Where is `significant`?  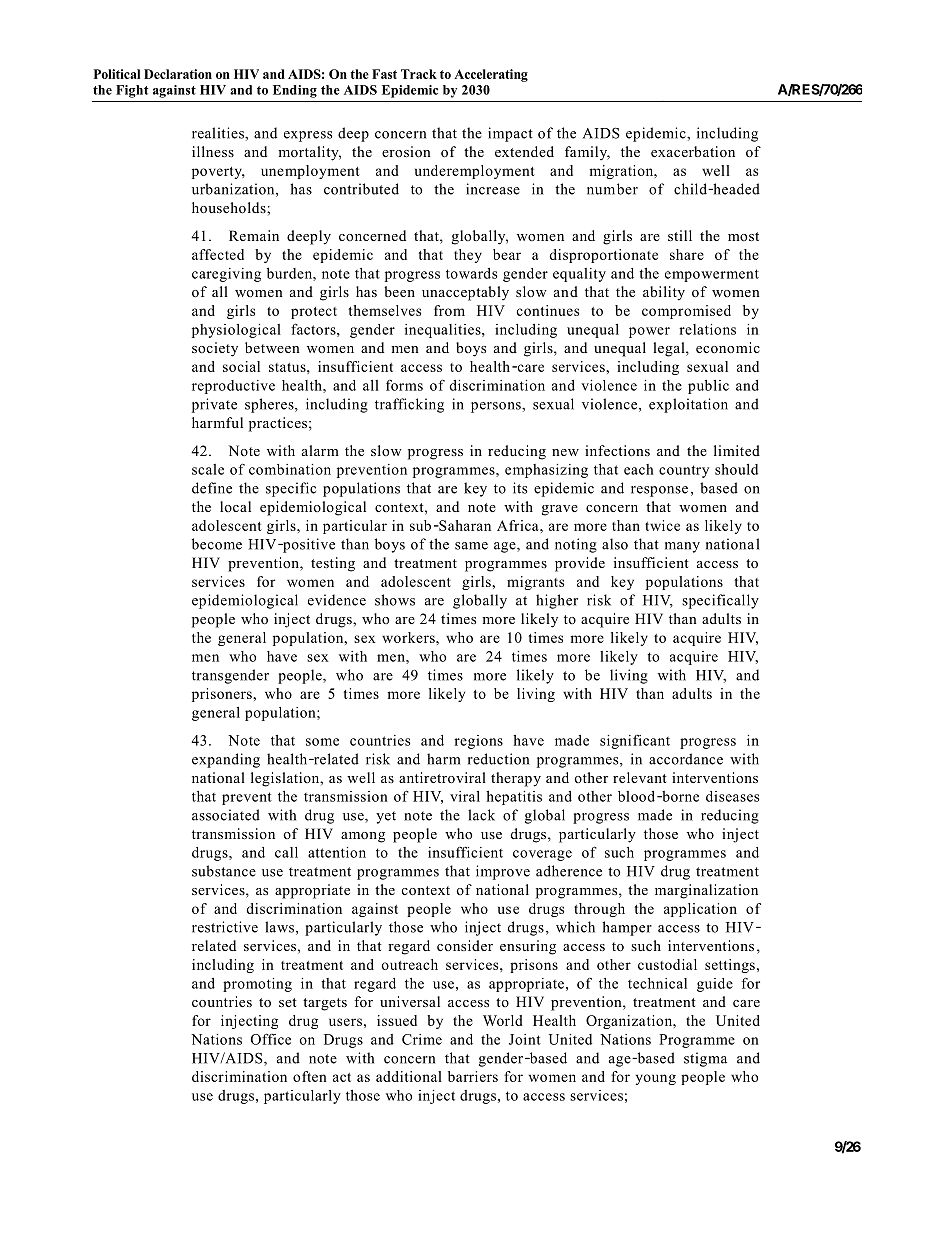 significant is located at coordinates (635, 741).
